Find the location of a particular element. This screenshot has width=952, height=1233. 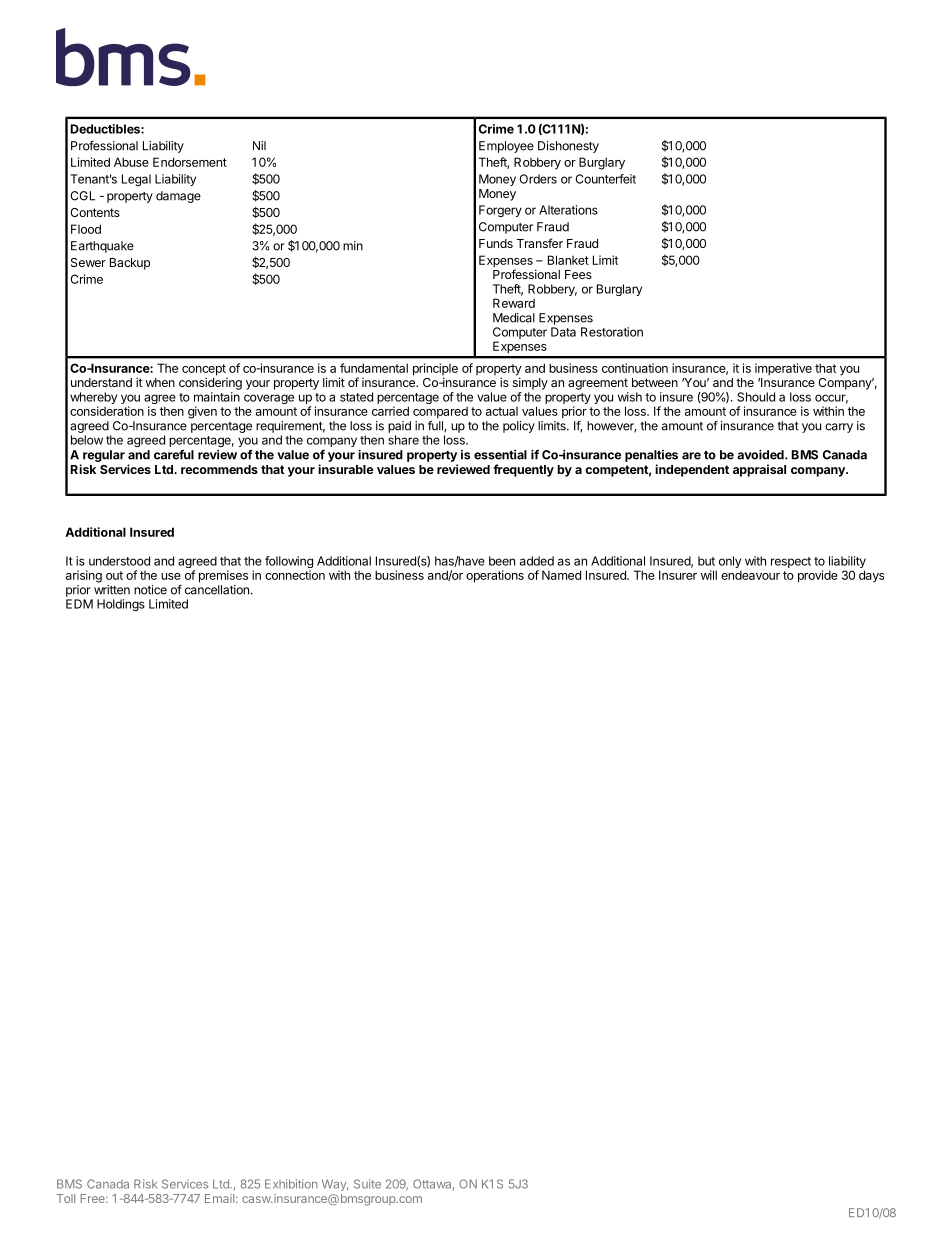

operations is located at coordinates (495, 576).
